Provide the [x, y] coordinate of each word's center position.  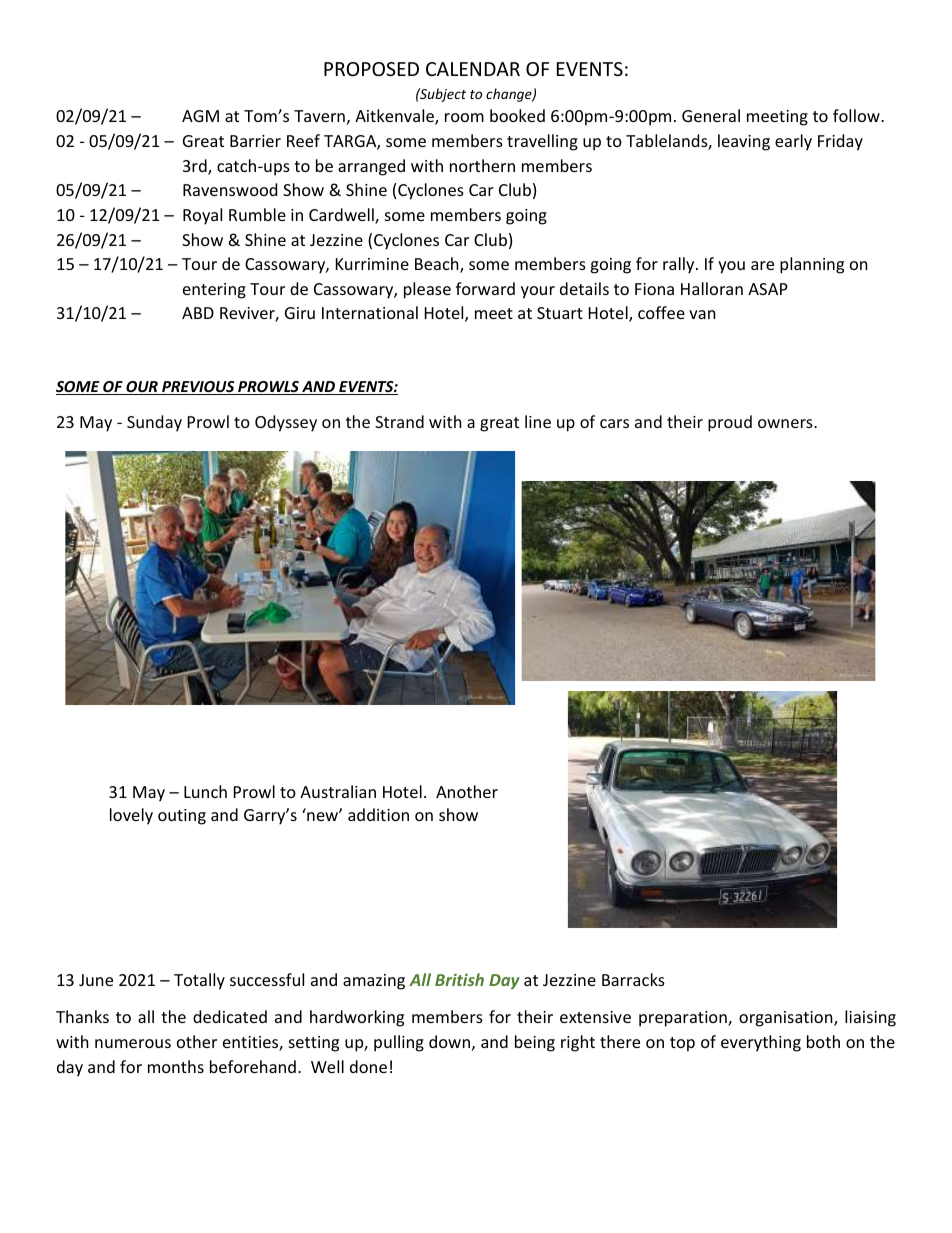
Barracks [633, 979]
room [464, 117]
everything [761, 1043]
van [702, 314]
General [711, 115]
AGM [200, 116]
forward [485, 288]
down [449, 1041]
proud [730, 423]
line [538, 421]
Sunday [154, 423]
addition [378, 814]
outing [182, 817]
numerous [133, 1043]
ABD [198, 313]
